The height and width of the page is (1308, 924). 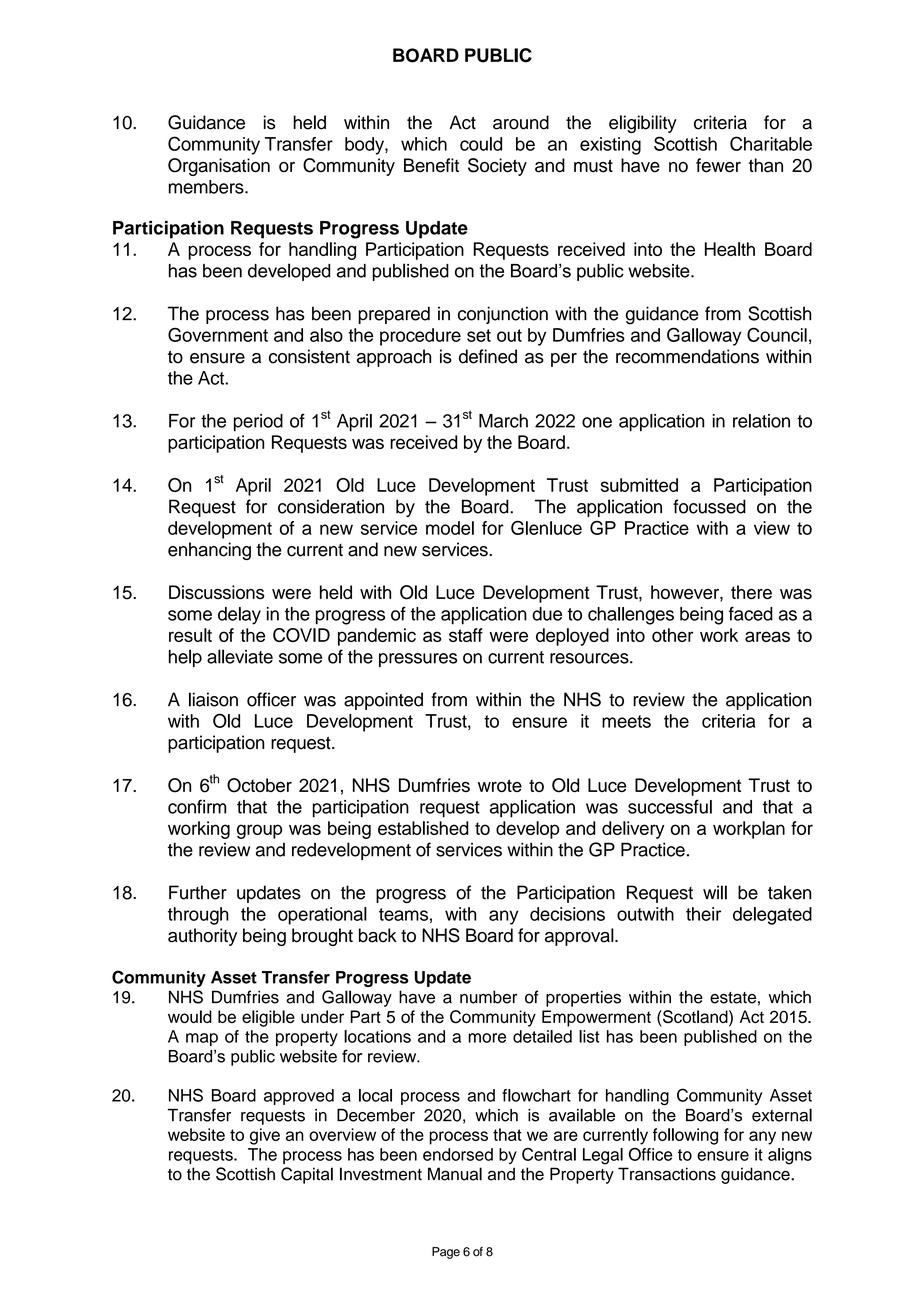 I want to click on defined, so click(x=488, y=356).
